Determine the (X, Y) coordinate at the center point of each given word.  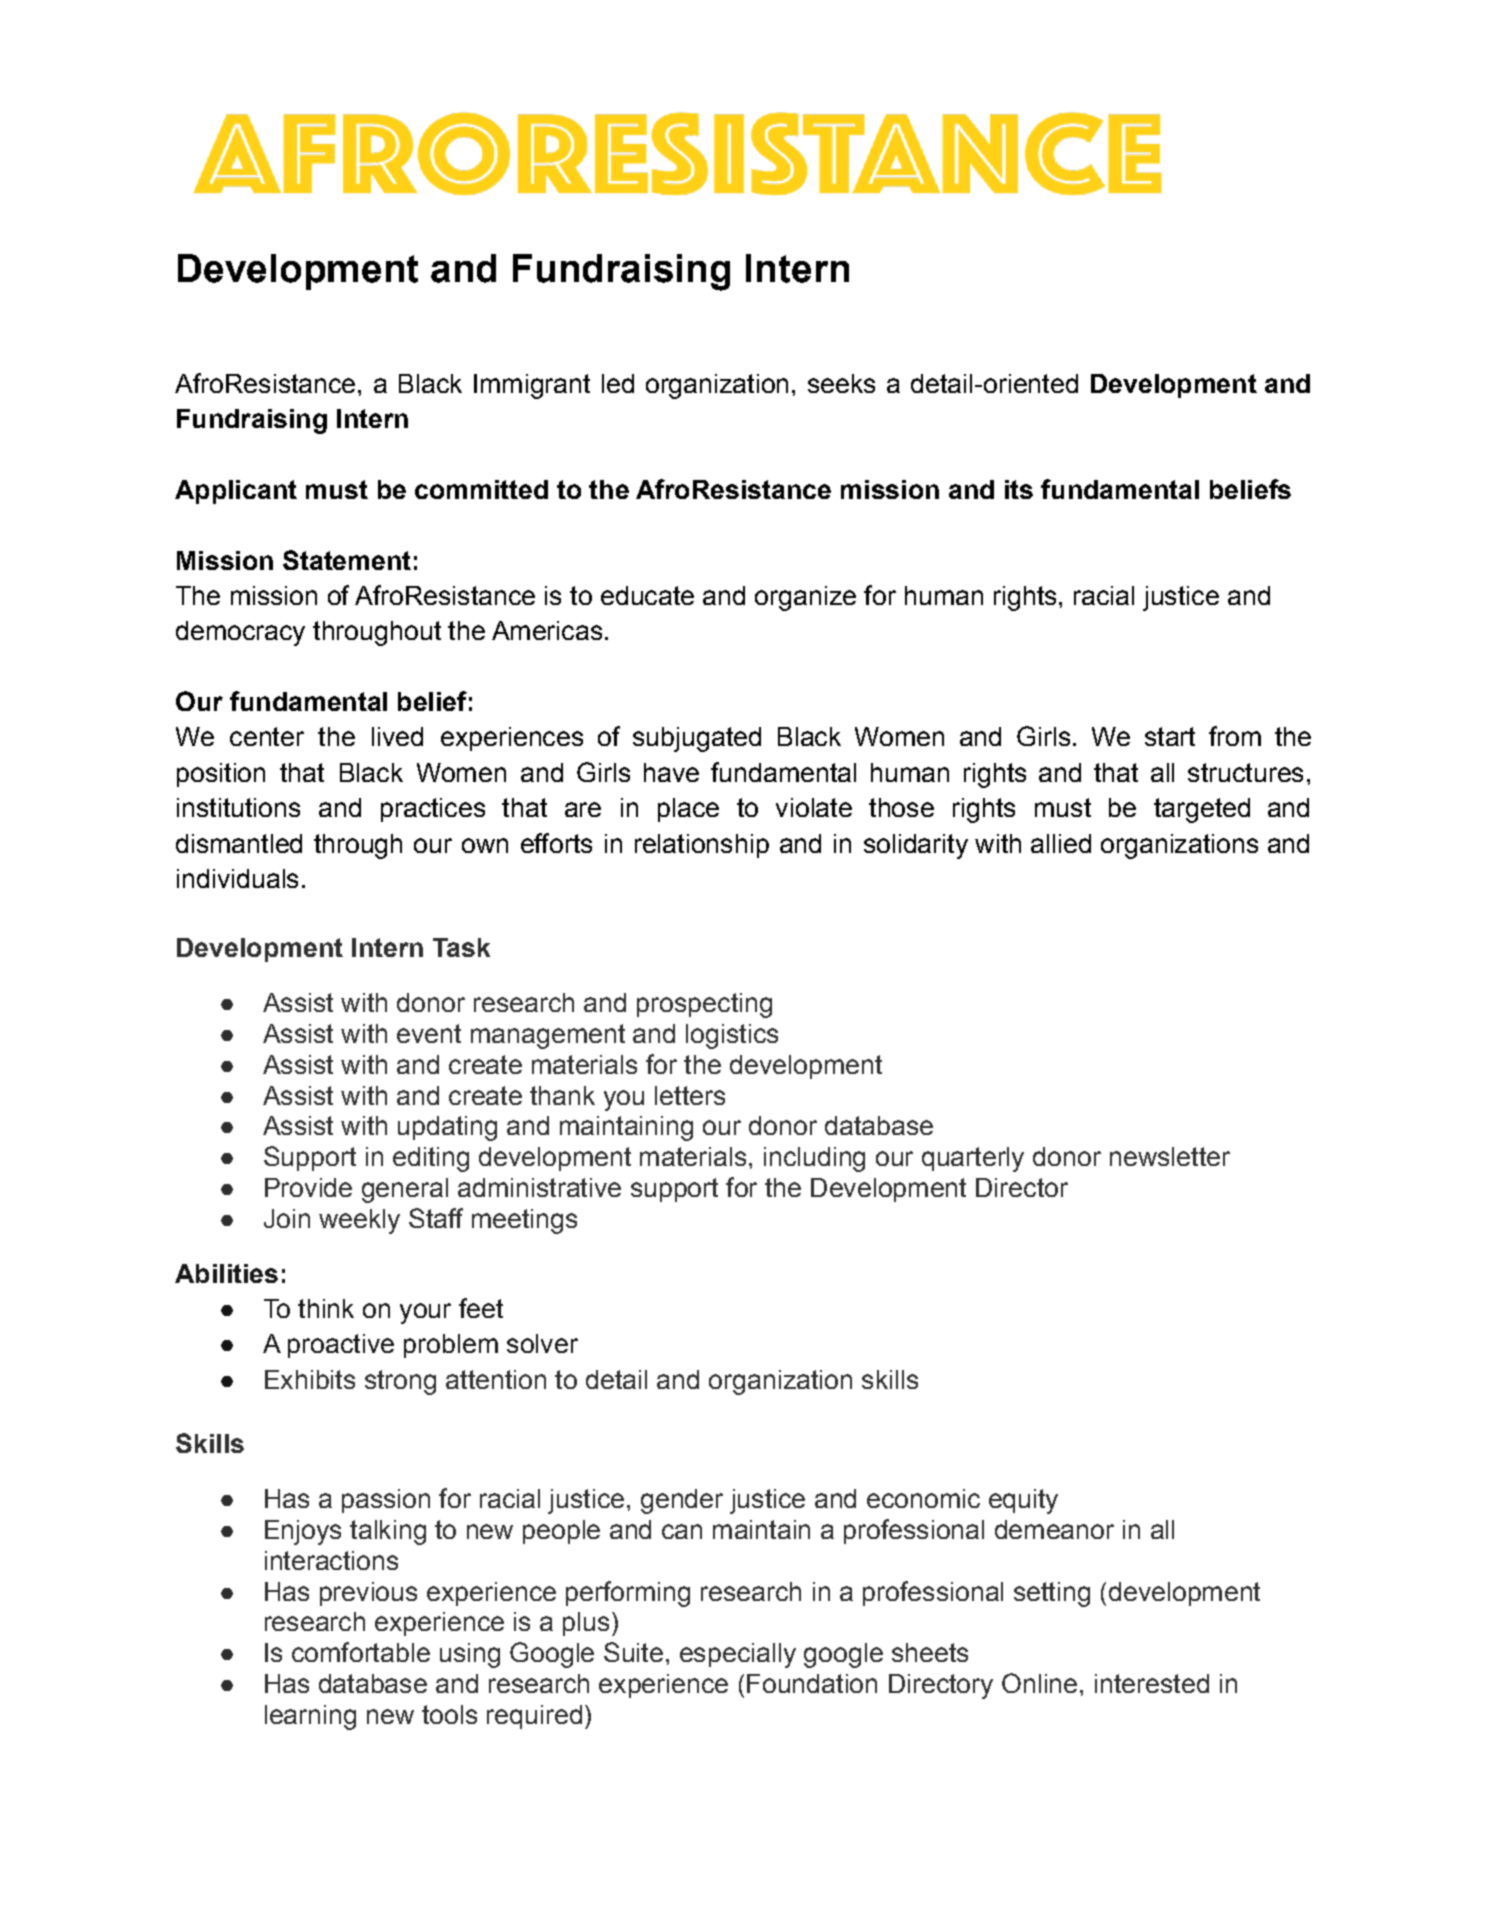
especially (738, 1655)
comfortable (361, 1652)
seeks (841, 383)
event (429, 1033)
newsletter (1170, 1156)
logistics (732, 1036)
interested (1152, 1683)
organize (805, 598)
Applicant (236, 492)
